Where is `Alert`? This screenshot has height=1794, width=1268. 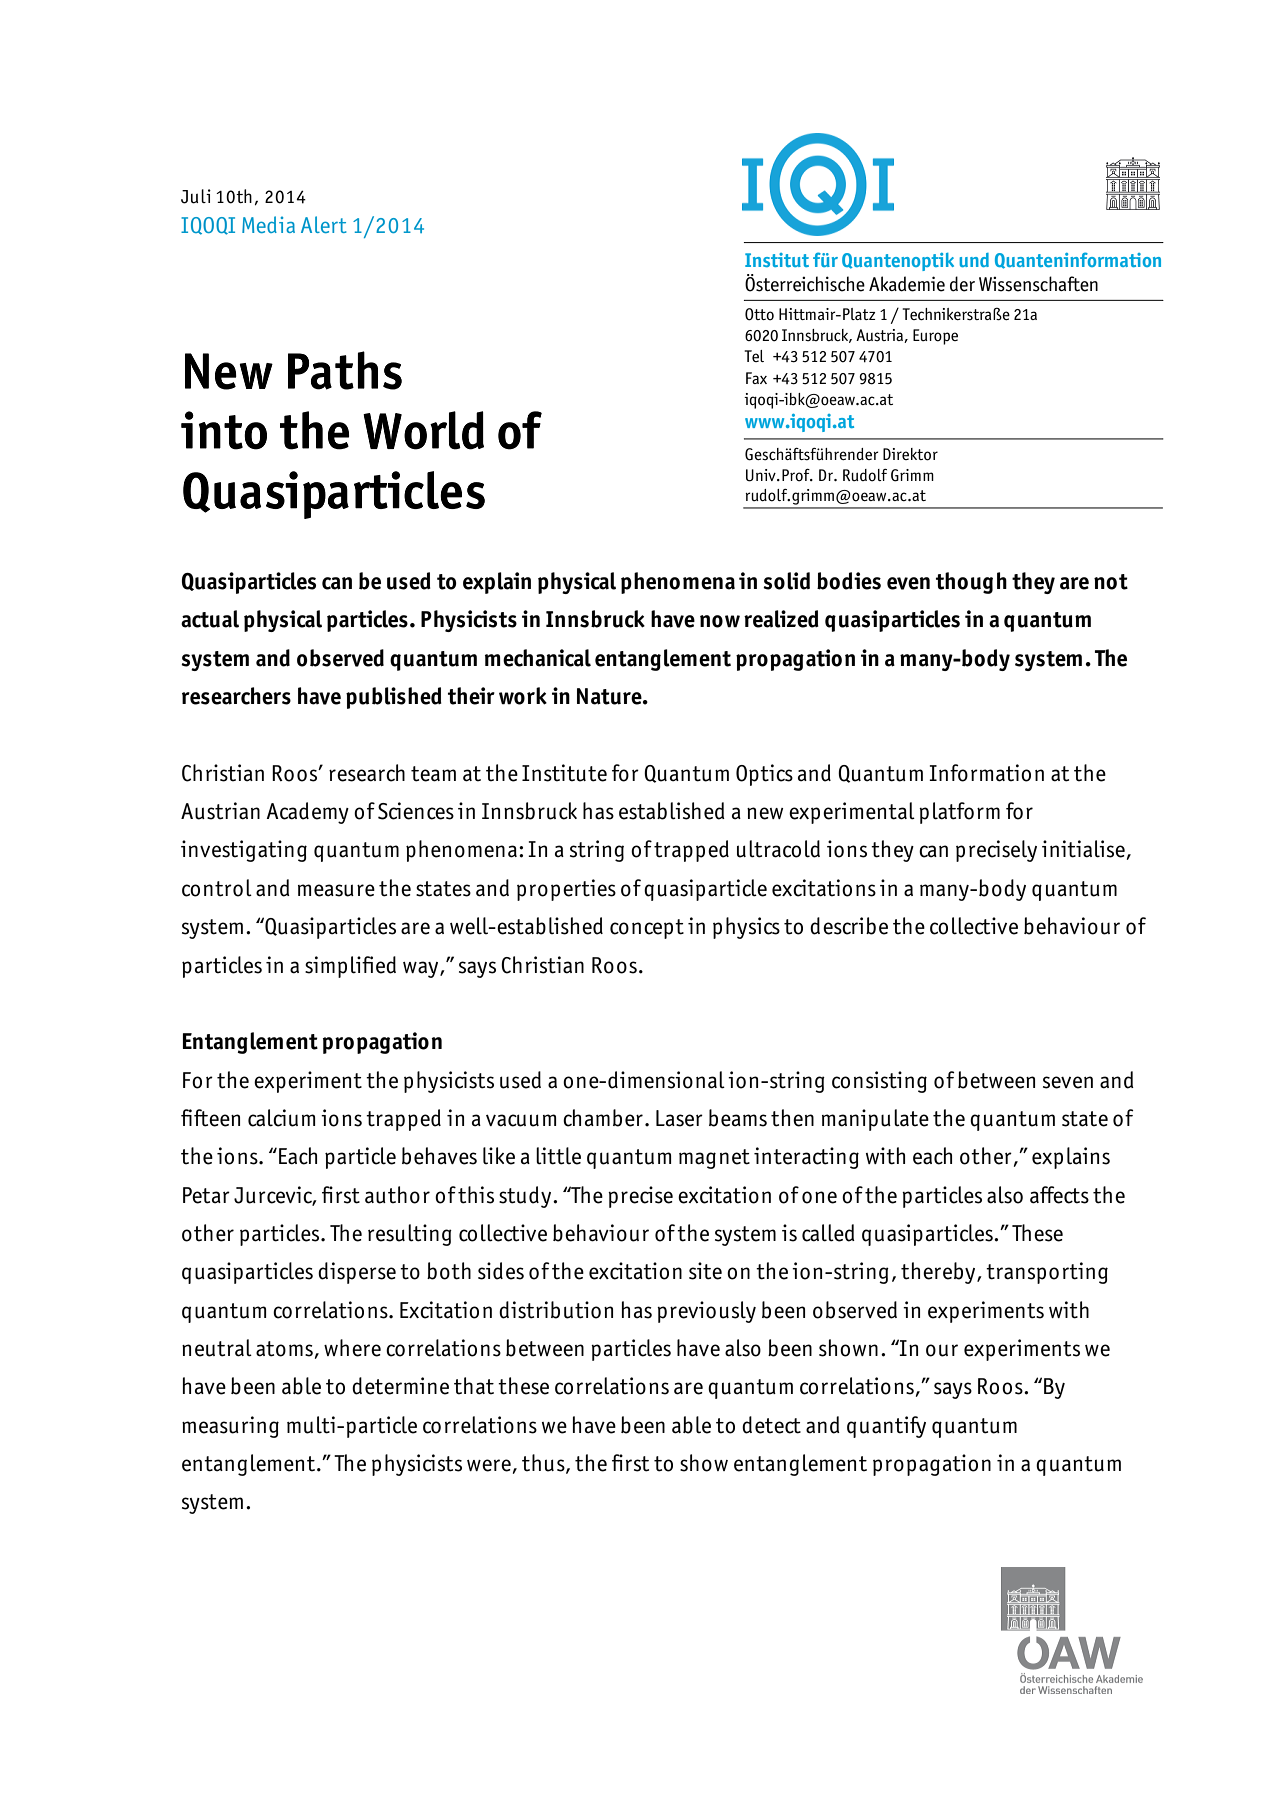
Alert is located at coordinates (324, 224).
